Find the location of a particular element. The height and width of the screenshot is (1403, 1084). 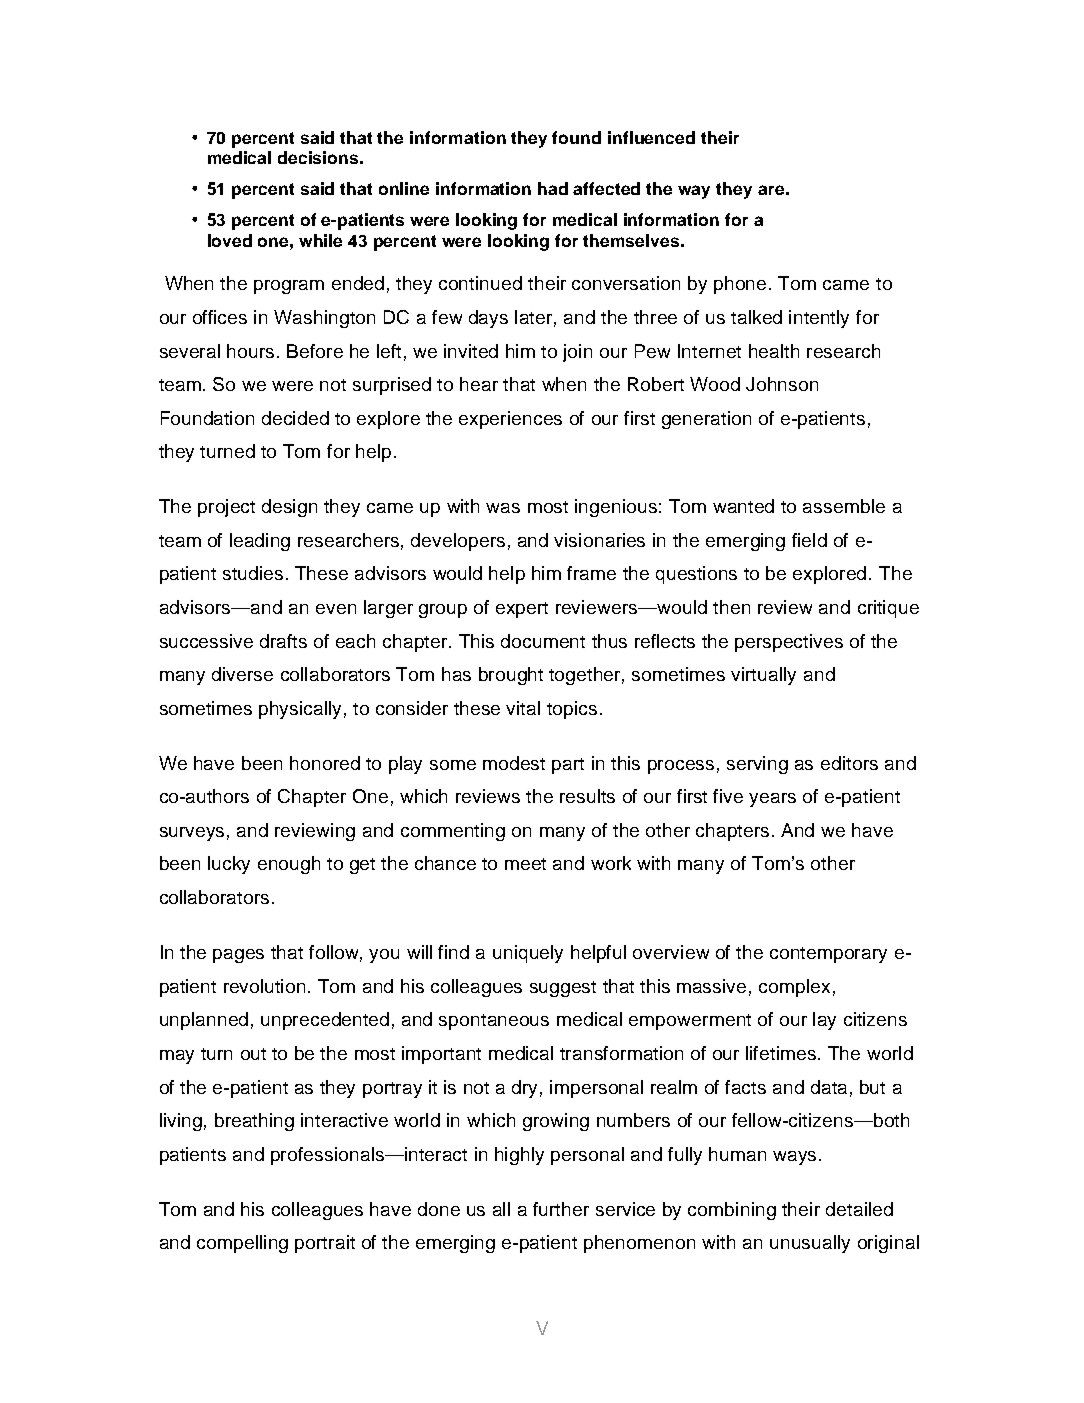

had is located at coordinates (553, 188).
